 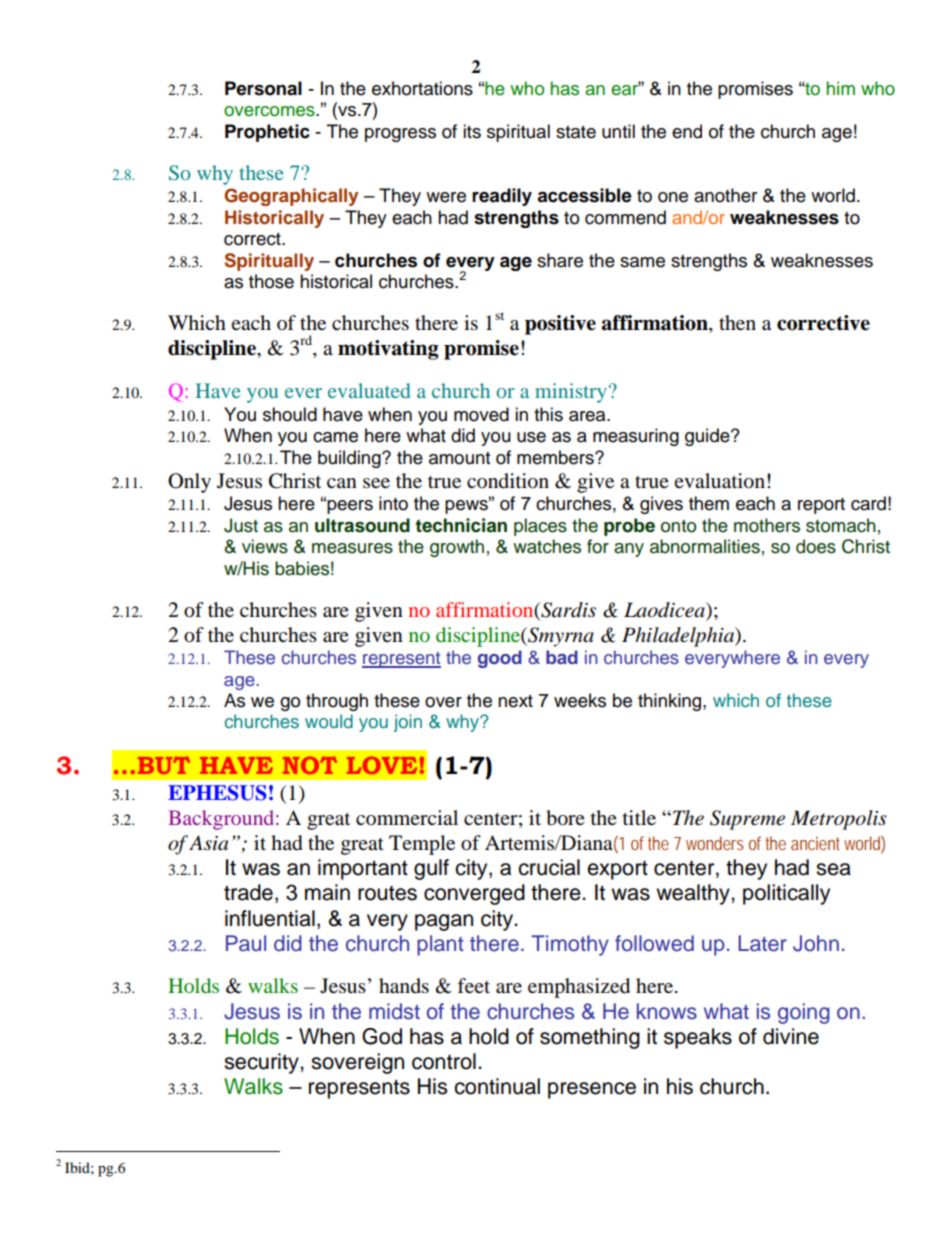 What do you see at coordinates (515, 701) in the screenshot?
I see `next` at bounding box center [515, 701].
